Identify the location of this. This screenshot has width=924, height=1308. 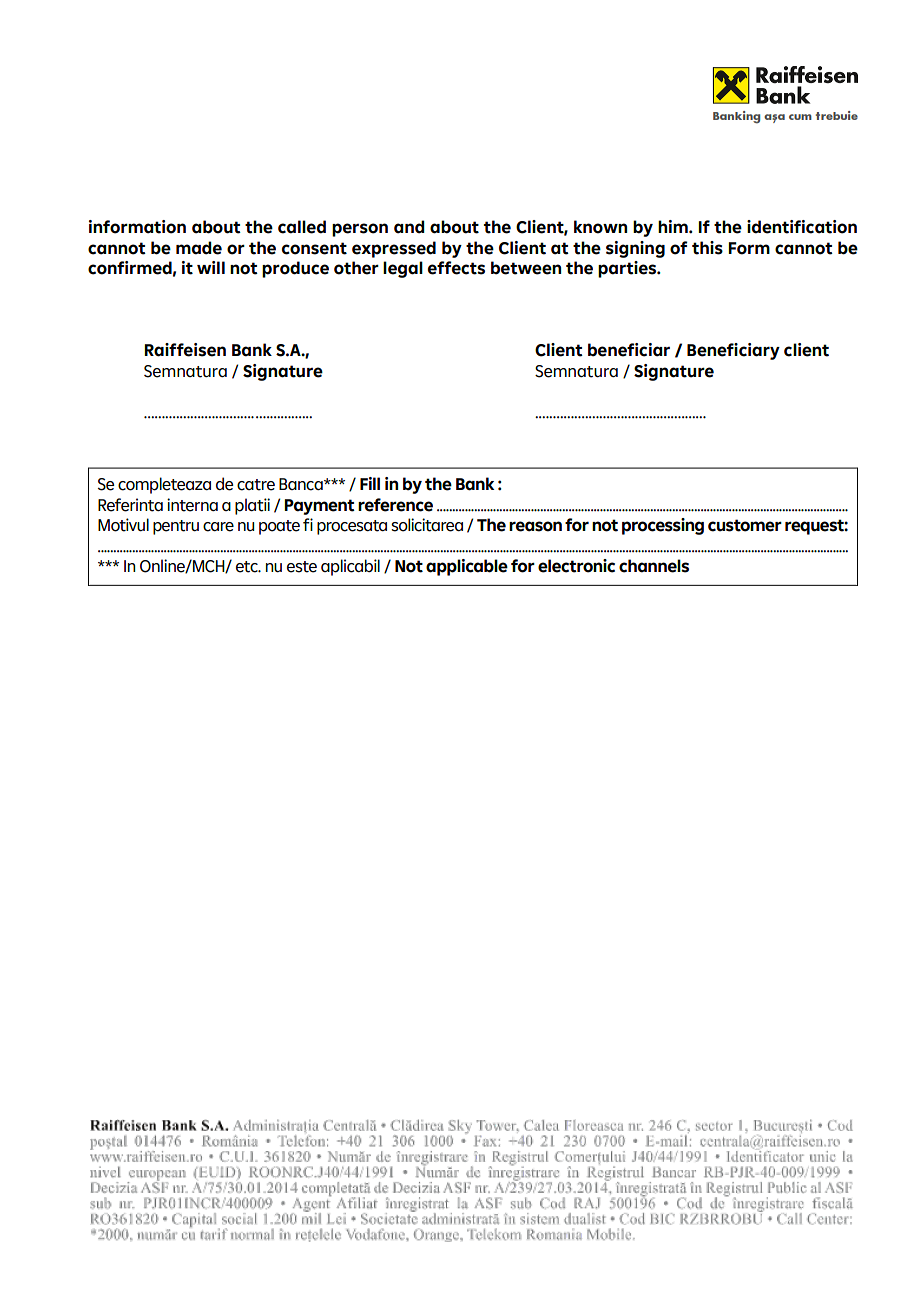
(707, 248).
